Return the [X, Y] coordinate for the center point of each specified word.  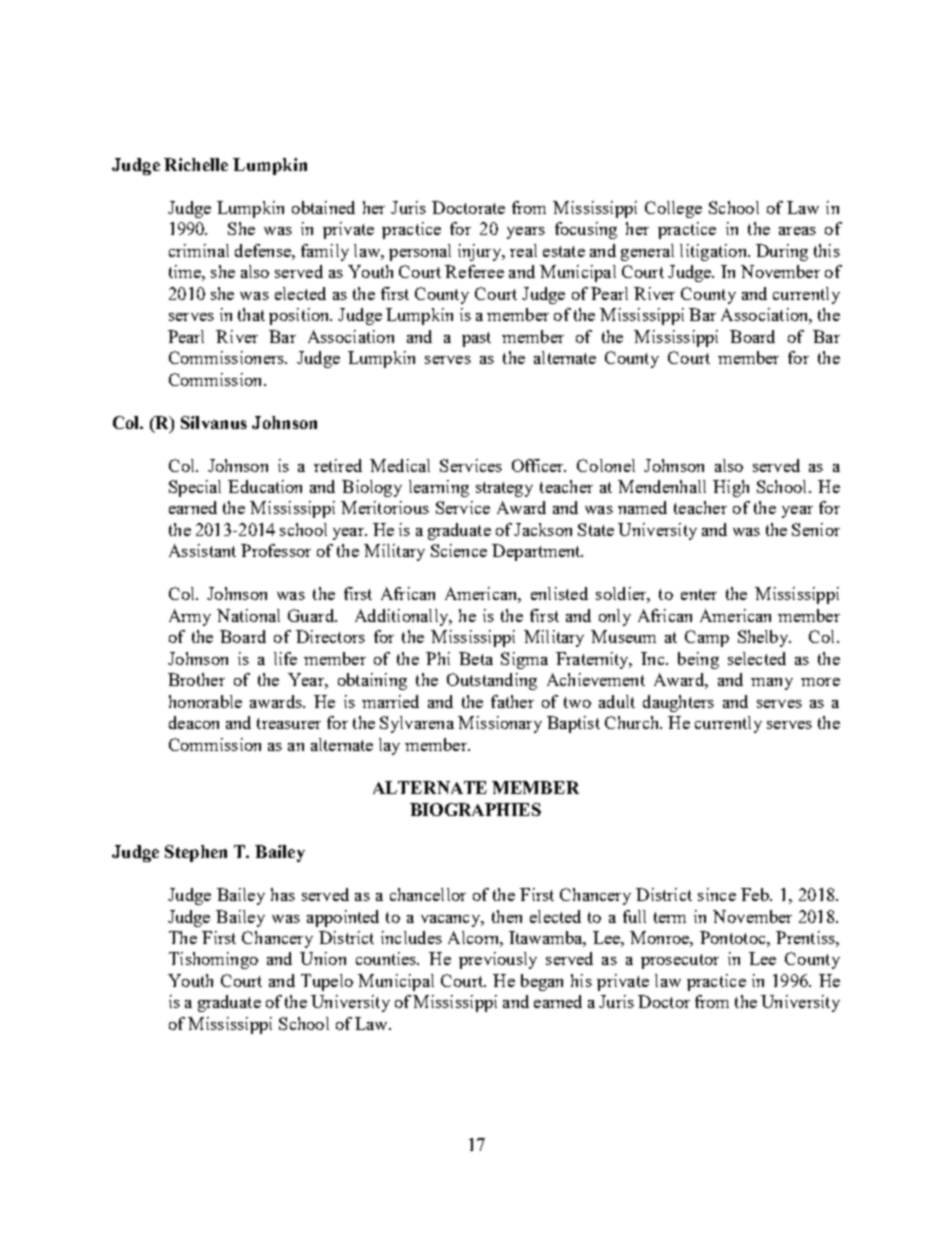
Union [323, 958]
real [523, 250]
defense [264, 250]
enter [699, 594]
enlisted [559, 593]
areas [797, 231]
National [248, 615]
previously [498, 960]
